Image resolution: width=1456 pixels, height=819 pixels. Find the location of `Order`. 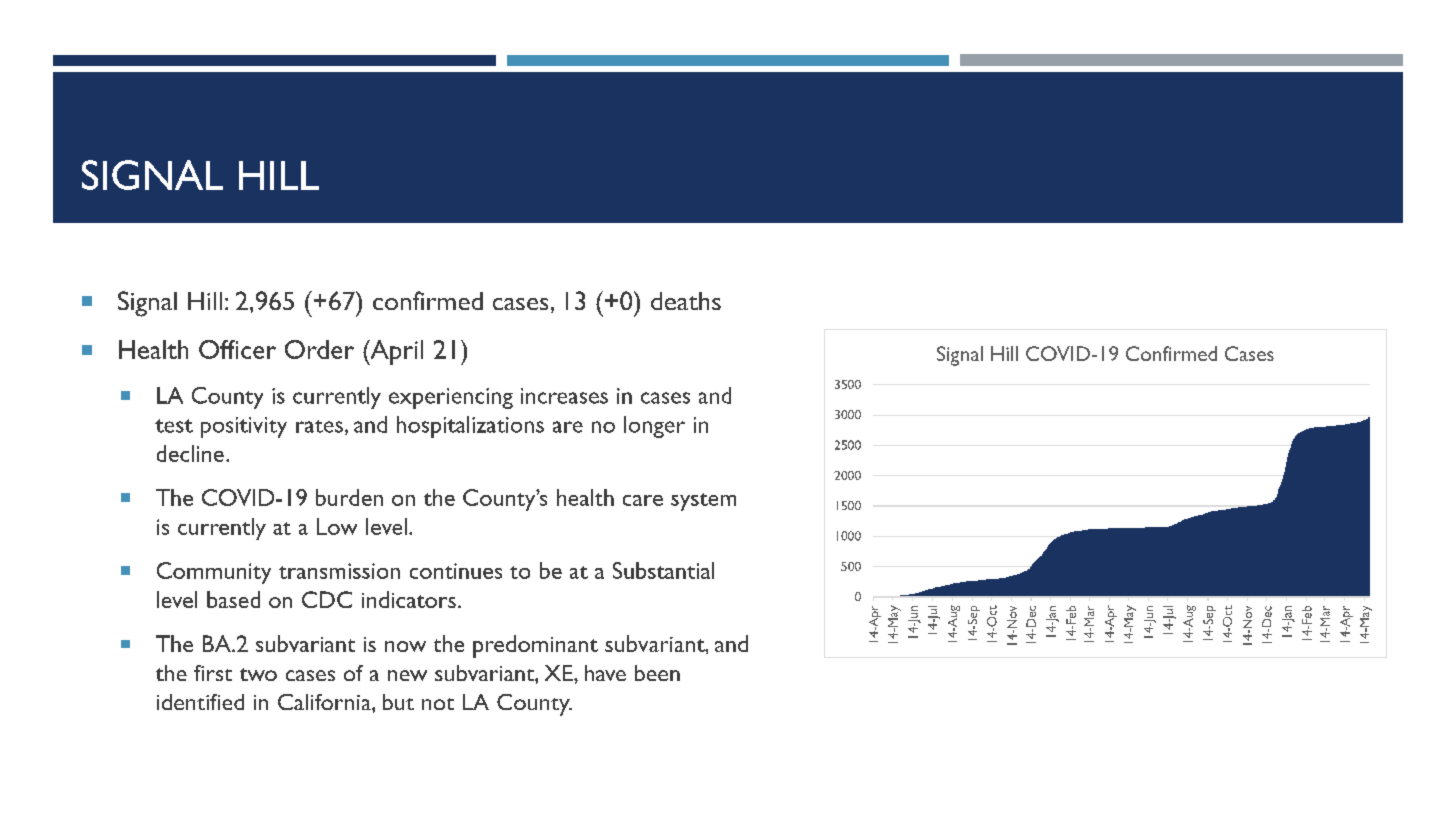

Order is located at coordinates (319, 349).
